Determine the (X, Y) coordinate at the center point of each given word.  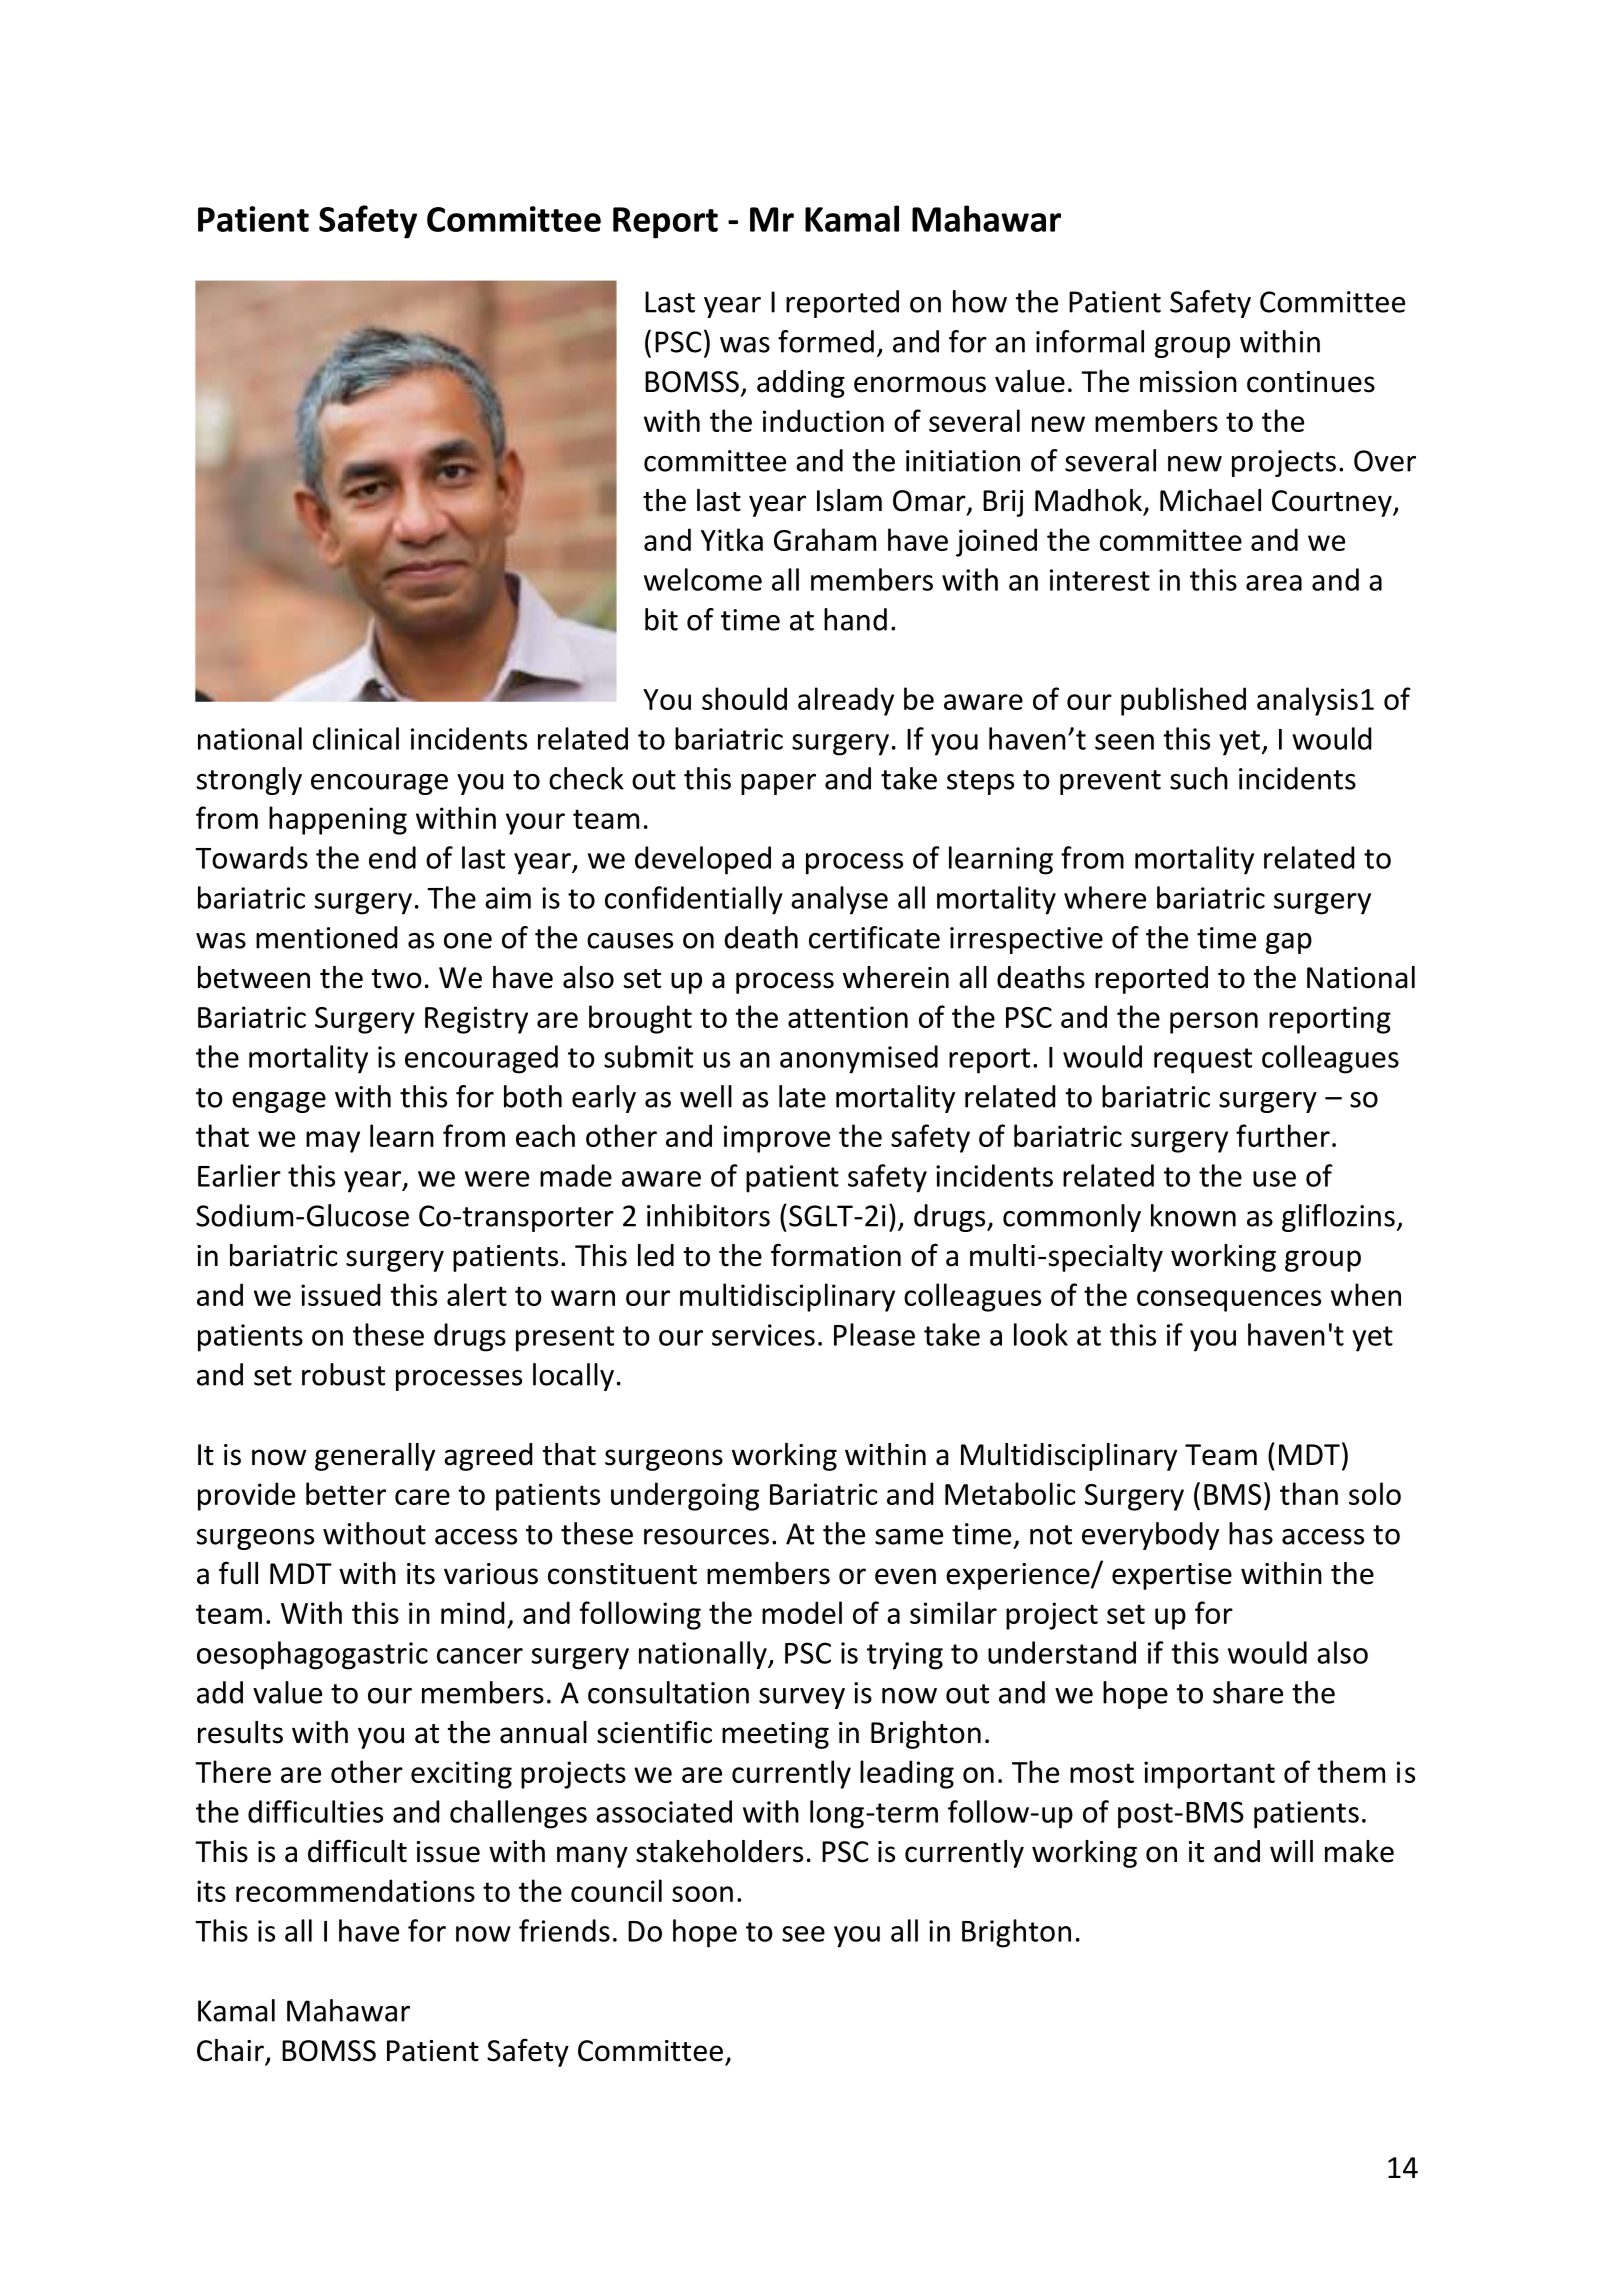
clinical (356, 738)
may (333, 1142)
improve (777, 1139)
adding (801, 384)
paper (778, 784)
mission (1188, 382)
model (802, 1612)
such (1199, 778)
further (1283, 1135)
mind (472, 1612)
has (1251, 1533)
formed (826, 341)
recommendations (355, 1890)
